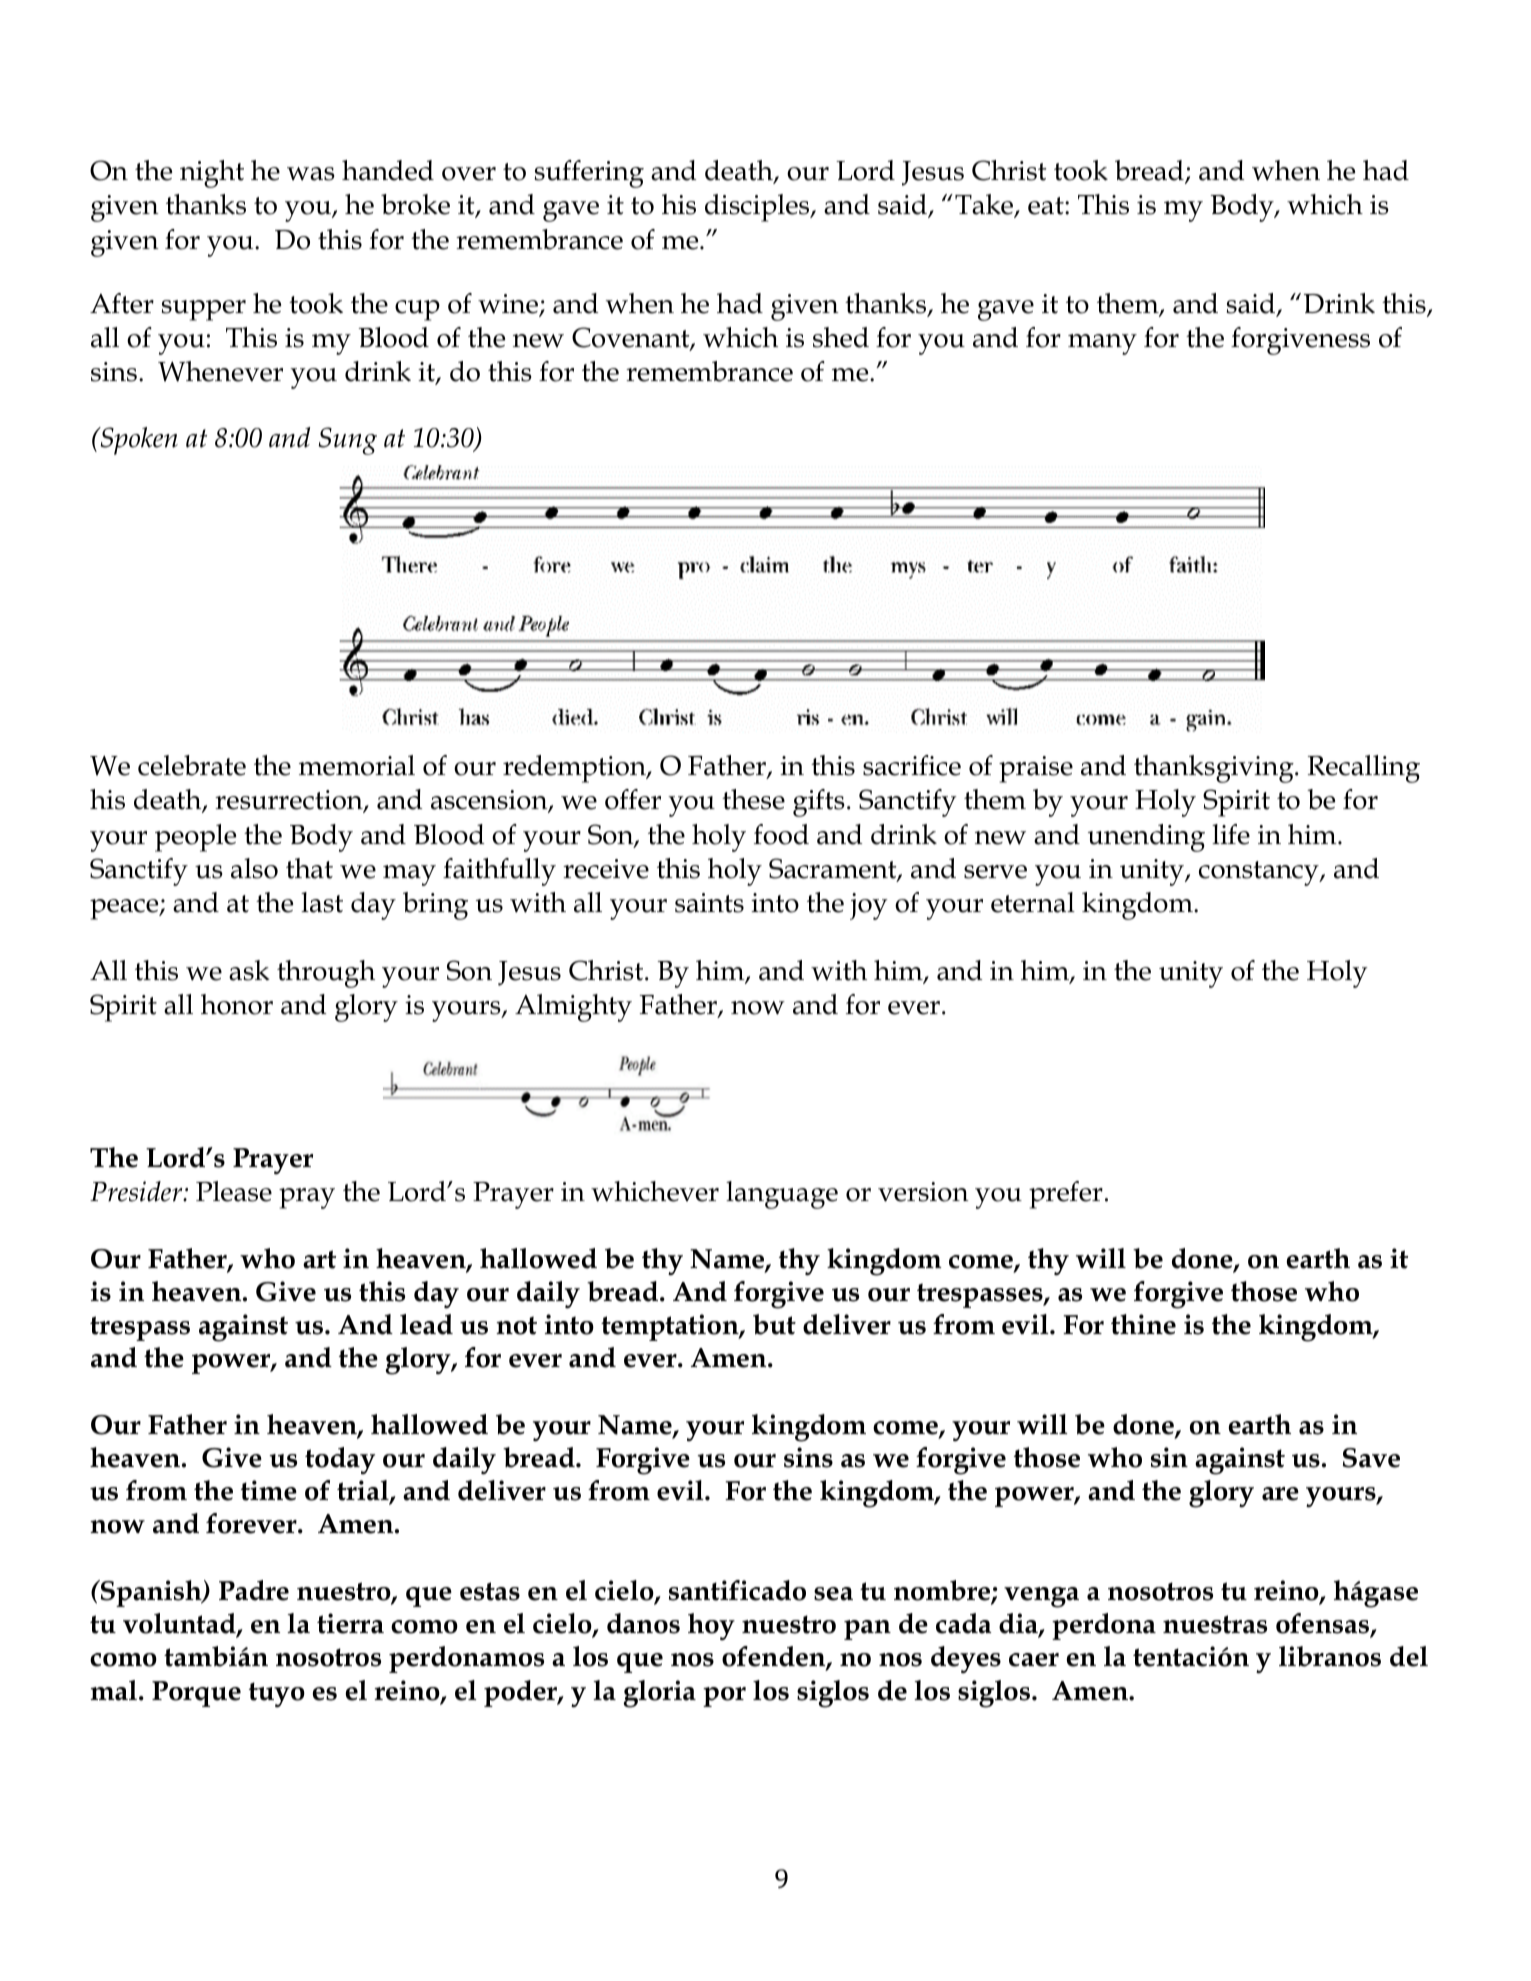  I want to click on sacrifice, so click(912, 765).
